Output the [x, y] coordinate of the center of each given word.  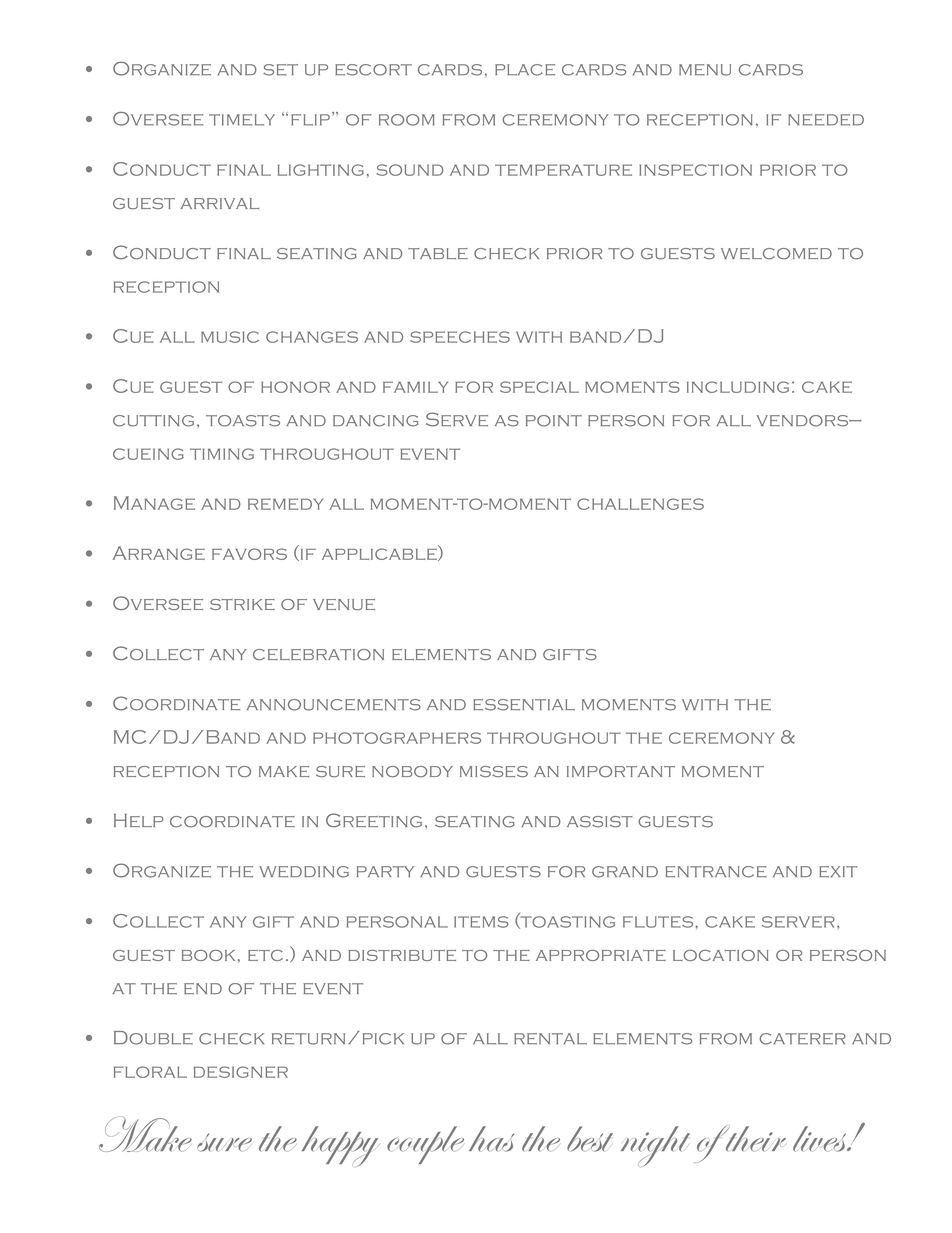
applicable [380, 554]
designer [241, 1072]
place [525, 70]
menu [705, 70]
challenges [640, 504]
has [491, 1139]
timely [242, 120]
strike [242, 604]
